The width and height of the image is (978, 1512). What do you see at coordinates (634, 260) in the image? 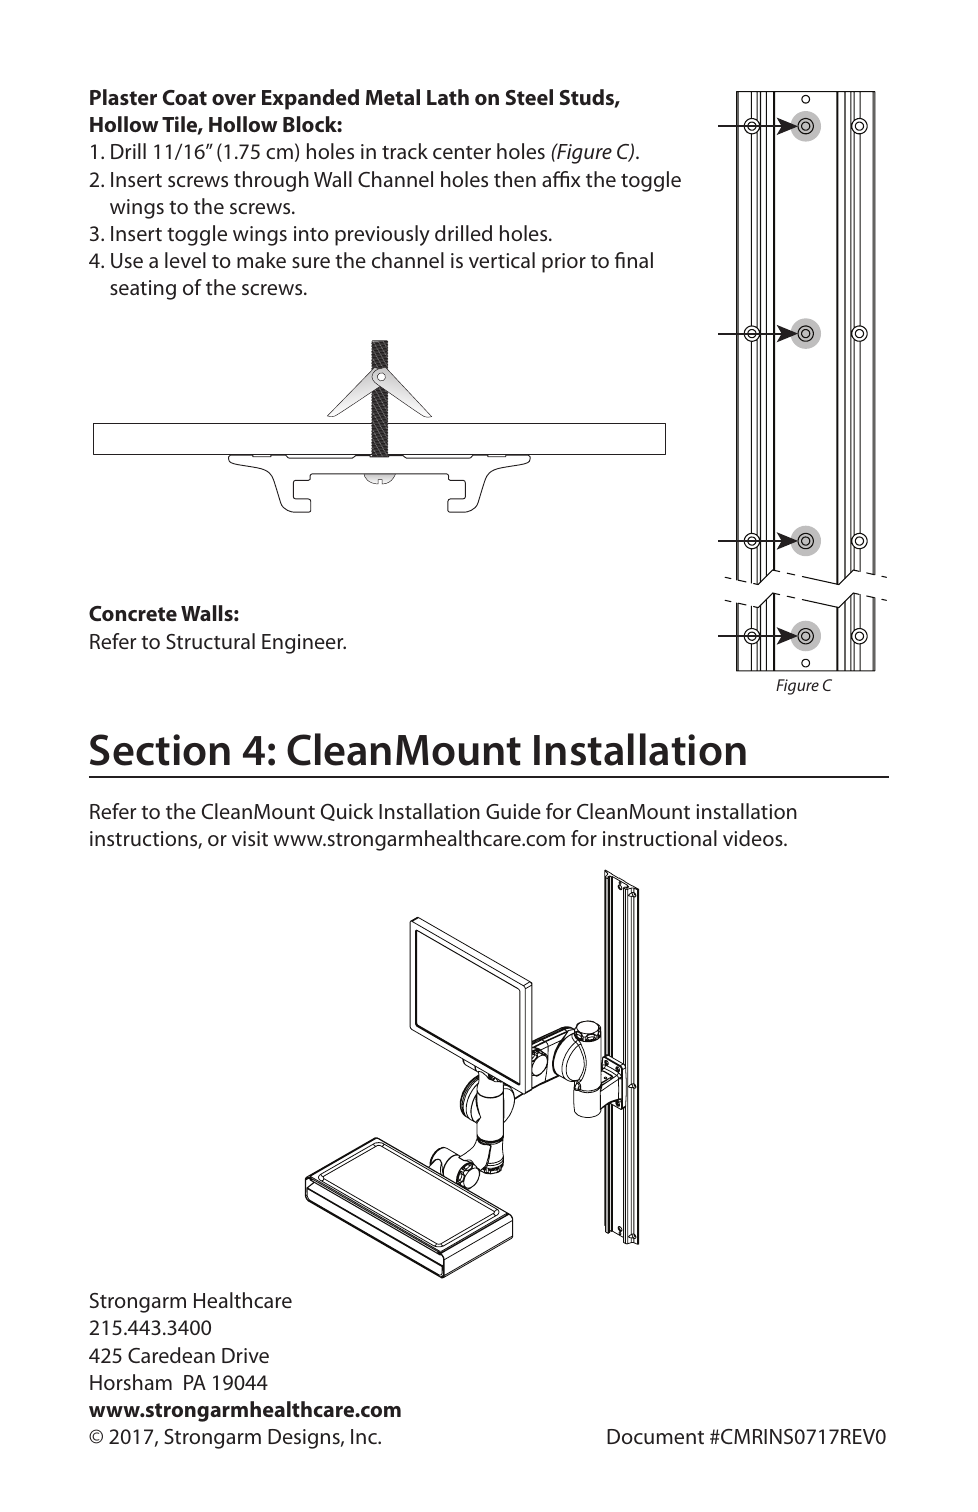
I see `final` at bounding box center [634, 260].
